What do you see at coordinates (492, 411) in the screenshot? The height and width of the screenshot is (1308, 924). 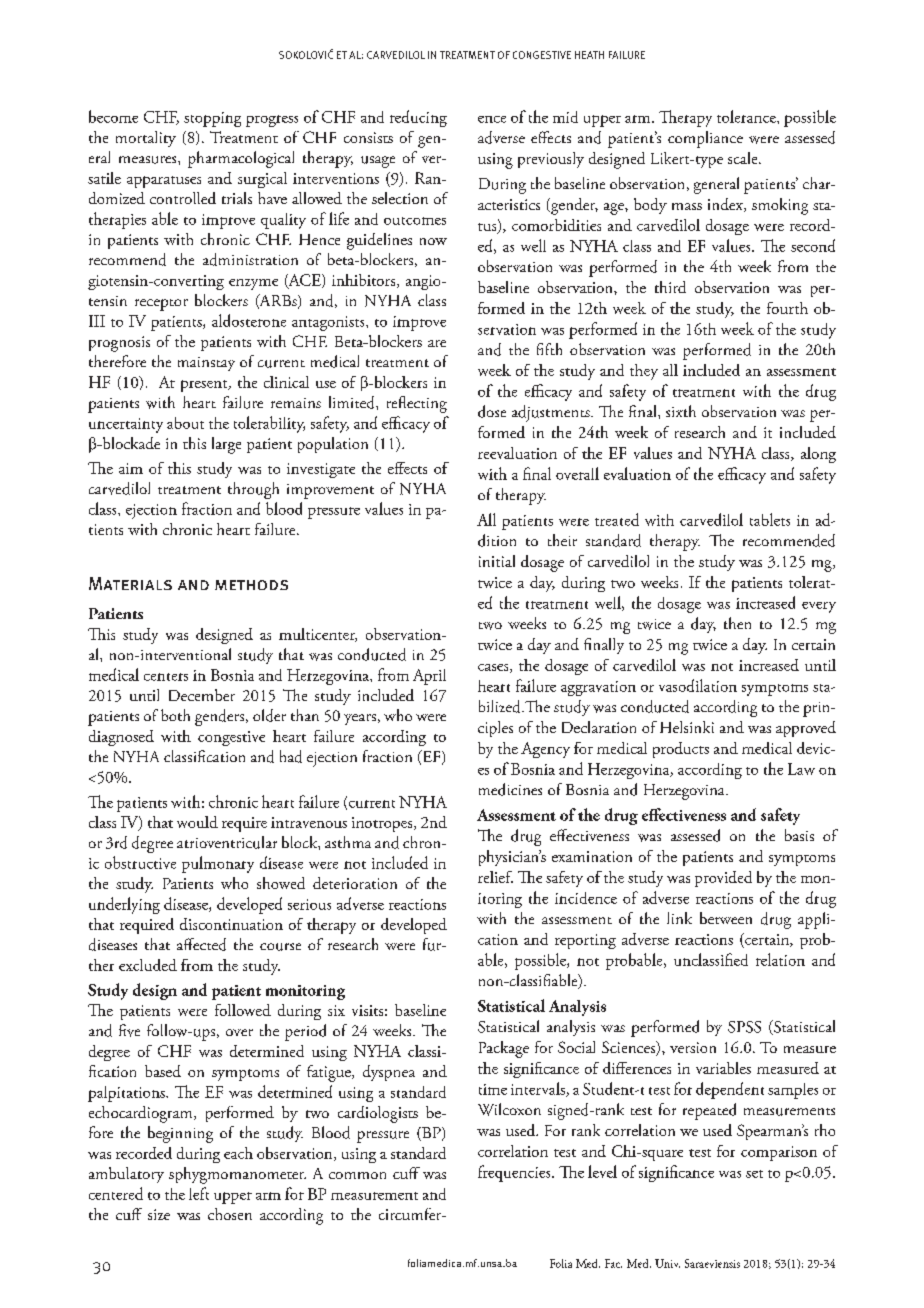 I see `dose` at bounding box center [492, 411].
